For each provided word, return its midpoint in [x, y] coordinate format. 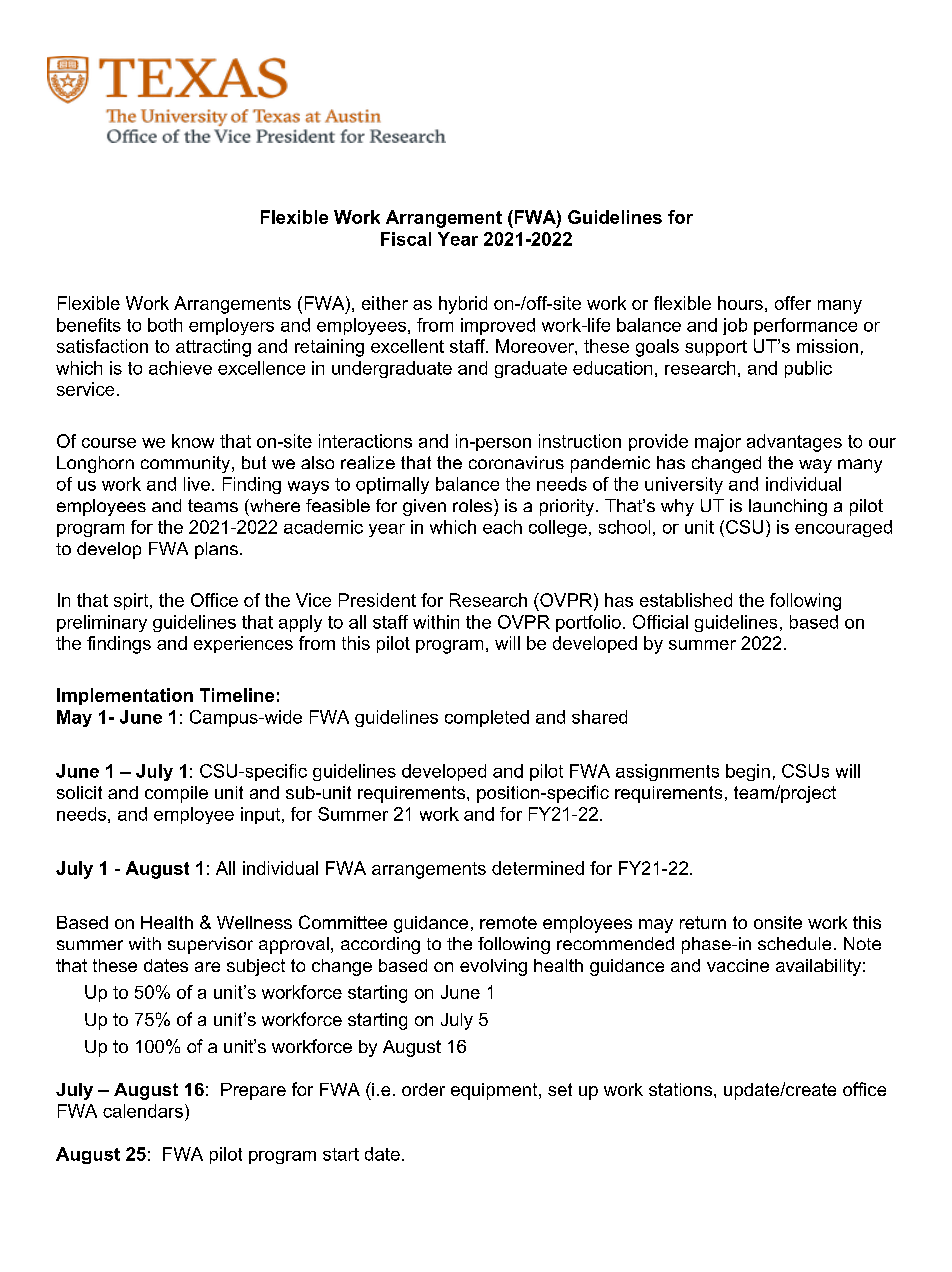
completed [487, 718]
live [197, 484]
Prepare [253, 1091]
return [703, 922]
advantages [794, 443]
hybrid [463, 305]
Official [660, 622]
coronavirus [516, 462]
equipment [495, 1091]
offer [793, 303]
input [260, 815]
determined [538, 868]
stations [680, 1089]
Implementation [125, 696]
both [165, 325]
